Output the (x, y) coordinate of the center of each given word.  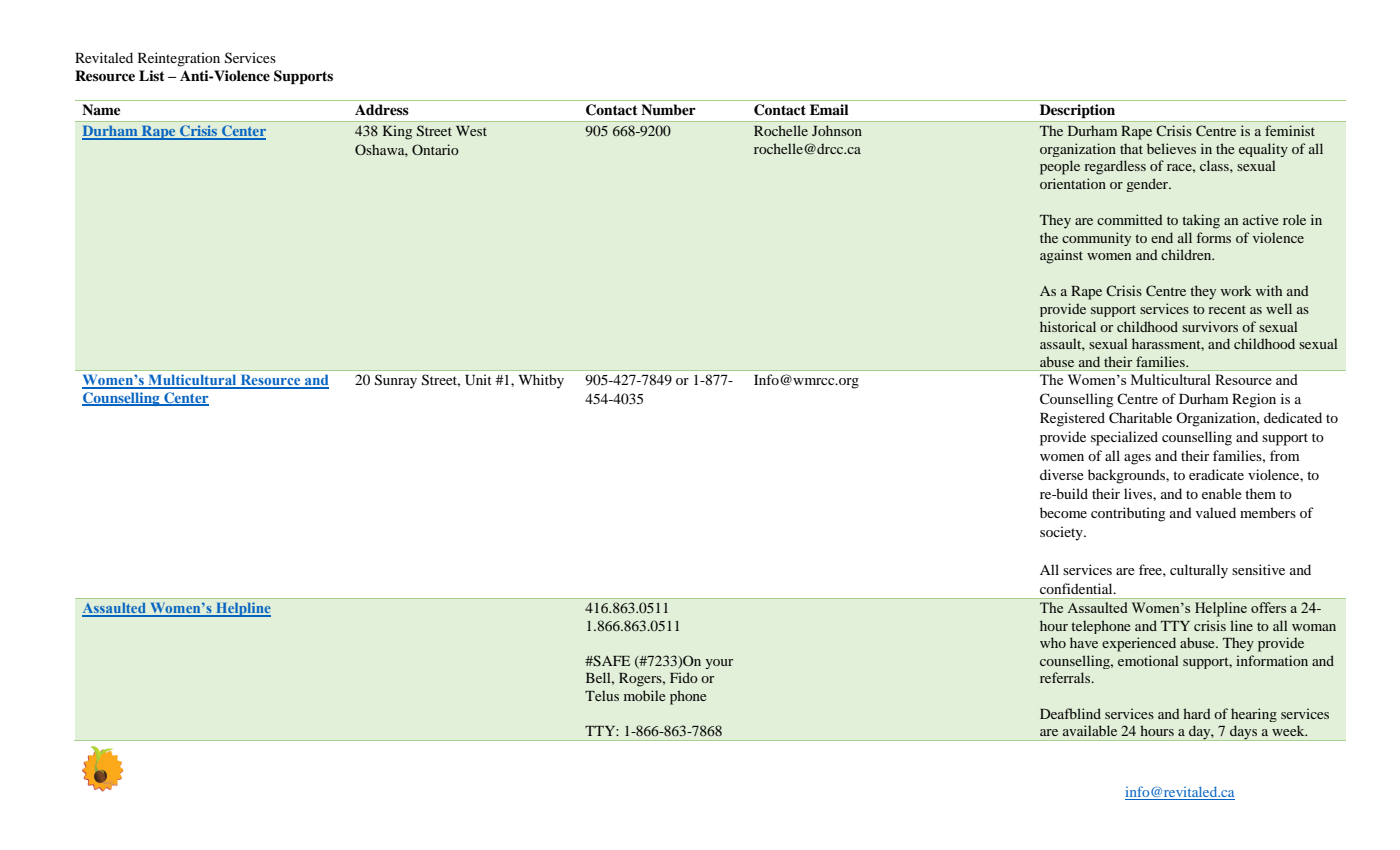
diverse (1062, 474)
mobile (644, 695)
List (152, 75)
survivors (1210, 326)
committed (1130, 219)
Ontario (435, 149)
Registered (1072, 419)
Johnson (837, 130)
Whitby (541, 381)
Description (1077, 111)
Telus (602, 695)
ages (1137, 459)
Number (668, 110)
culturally (1199, 571)
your (719, 664)
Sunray (396, 381)
